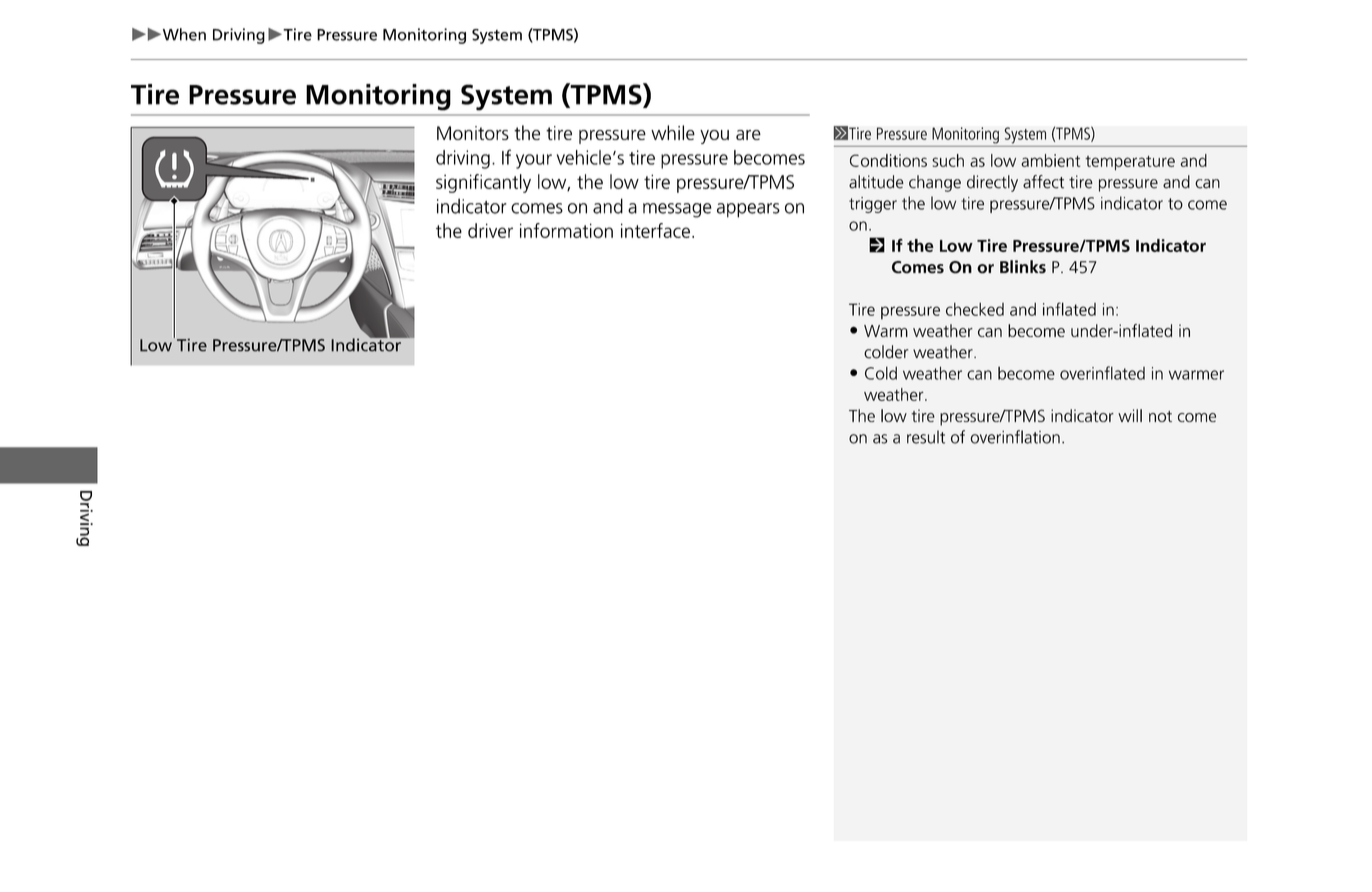  What do you see at coordinates (748, 135) in the screenshot?
I see `are` at bounding box center [748, 135].
